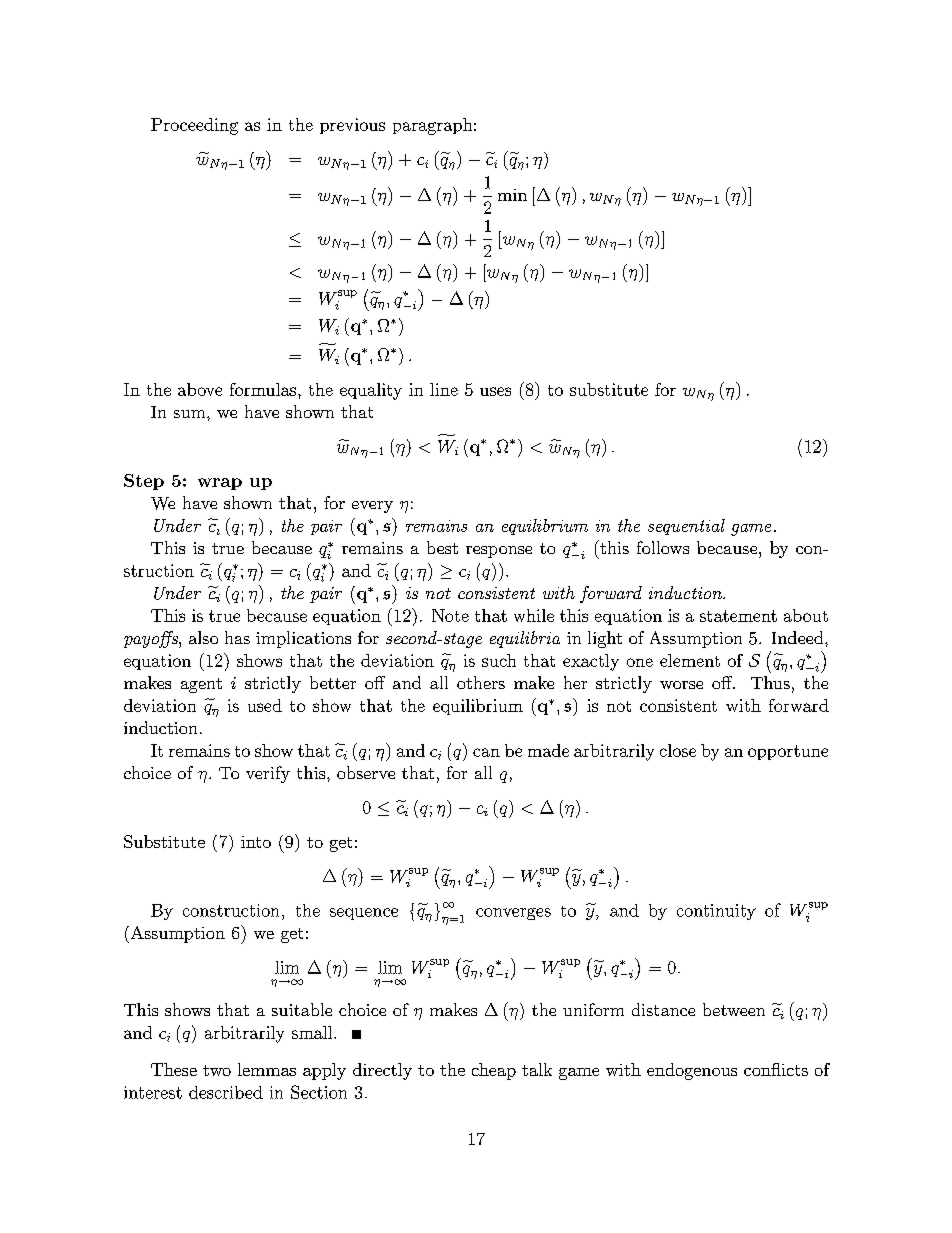 Image resolution: width=952 pixels, height=1233 pixels. I want to click on previous, so click(352, 126).
